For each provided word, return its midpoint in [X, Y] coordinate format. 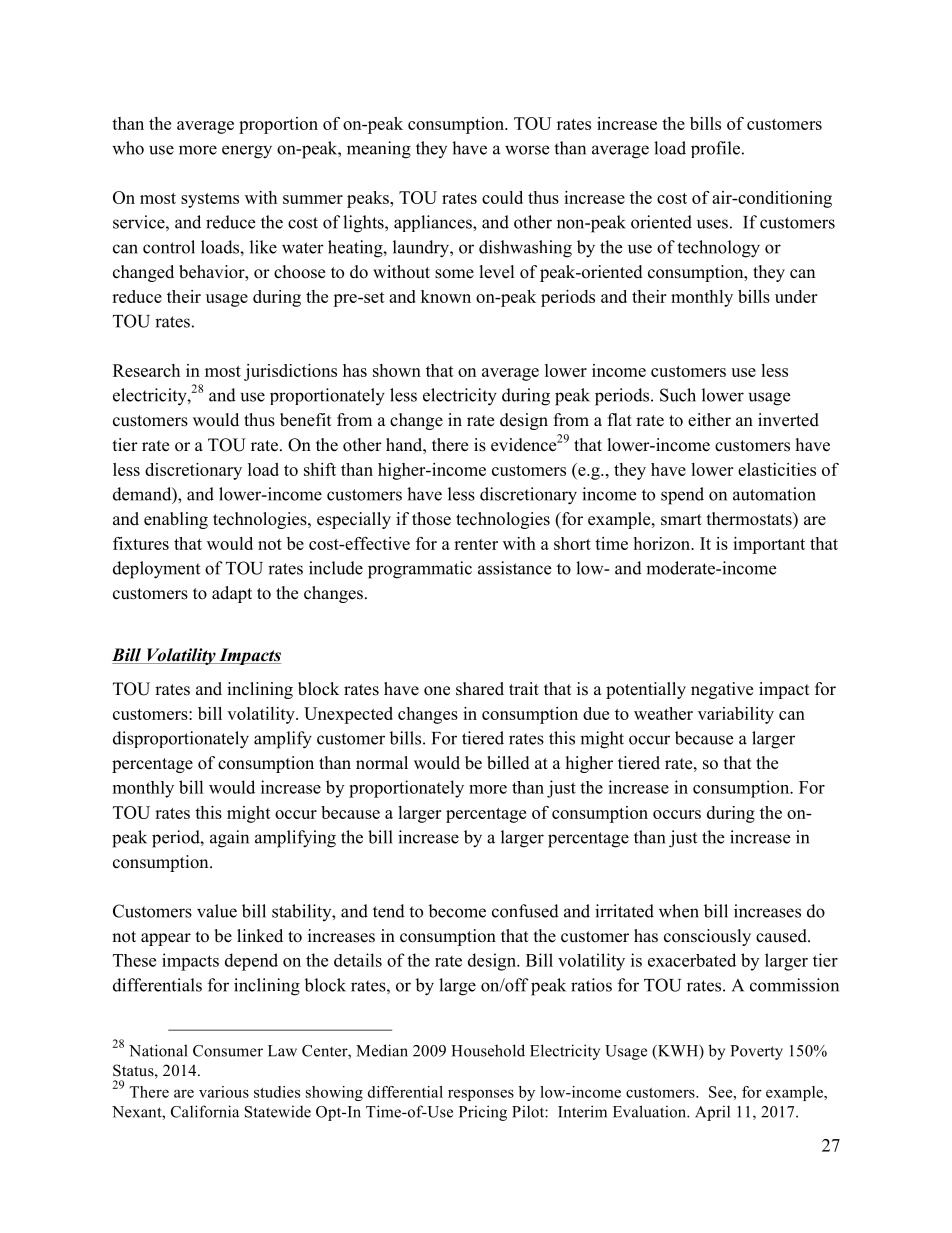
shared [480, 689]
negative [722, 690]
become [457, 911]
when [679, 911]
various [224, 1092]
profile [715, 149]
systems [210, 200]
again [229, 839]
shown [397, 370]
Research [146, 370]
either [709, 420]
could [502, 197]
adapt [232, 594]
